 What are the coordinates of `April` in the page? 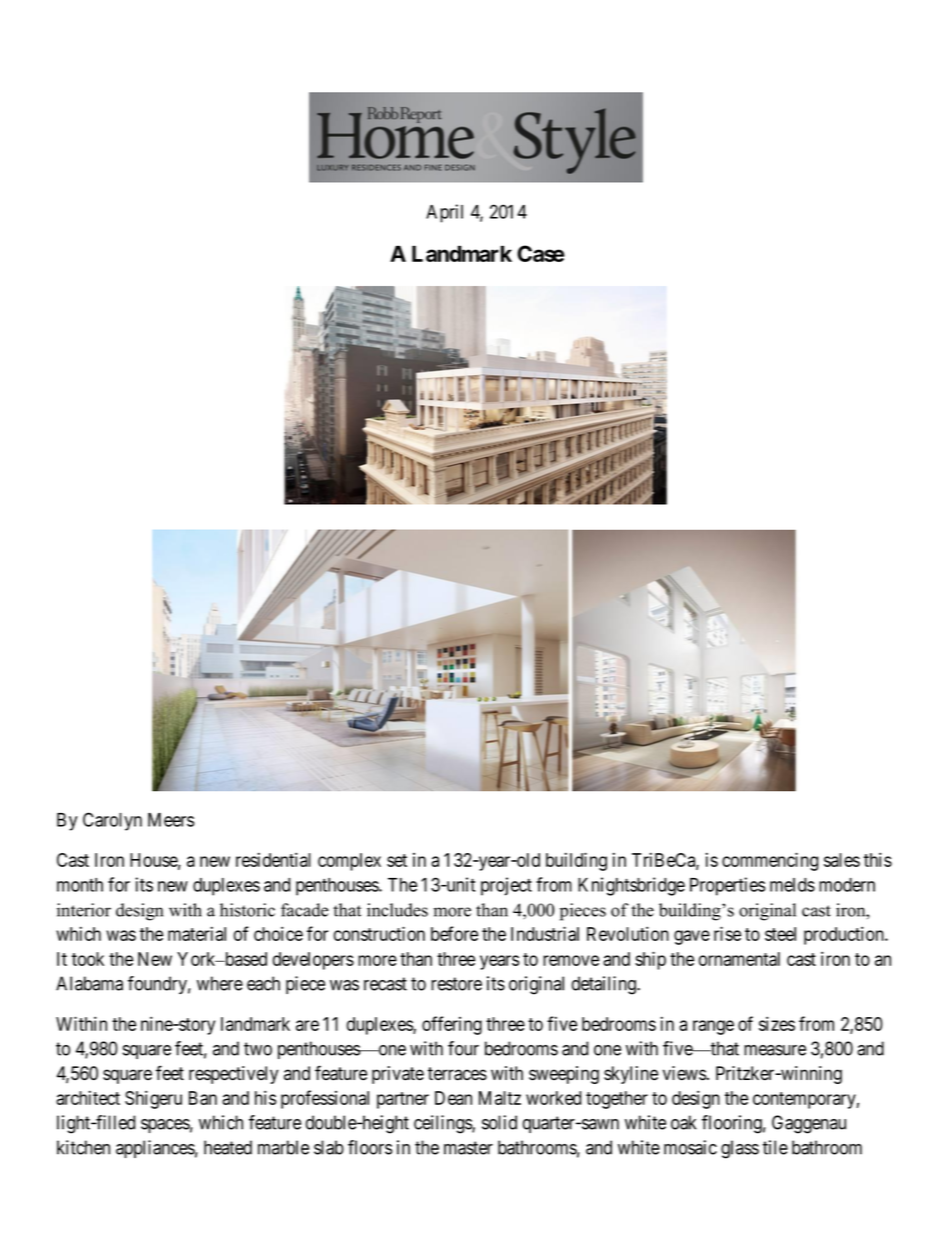 It's located at (444, 213).
